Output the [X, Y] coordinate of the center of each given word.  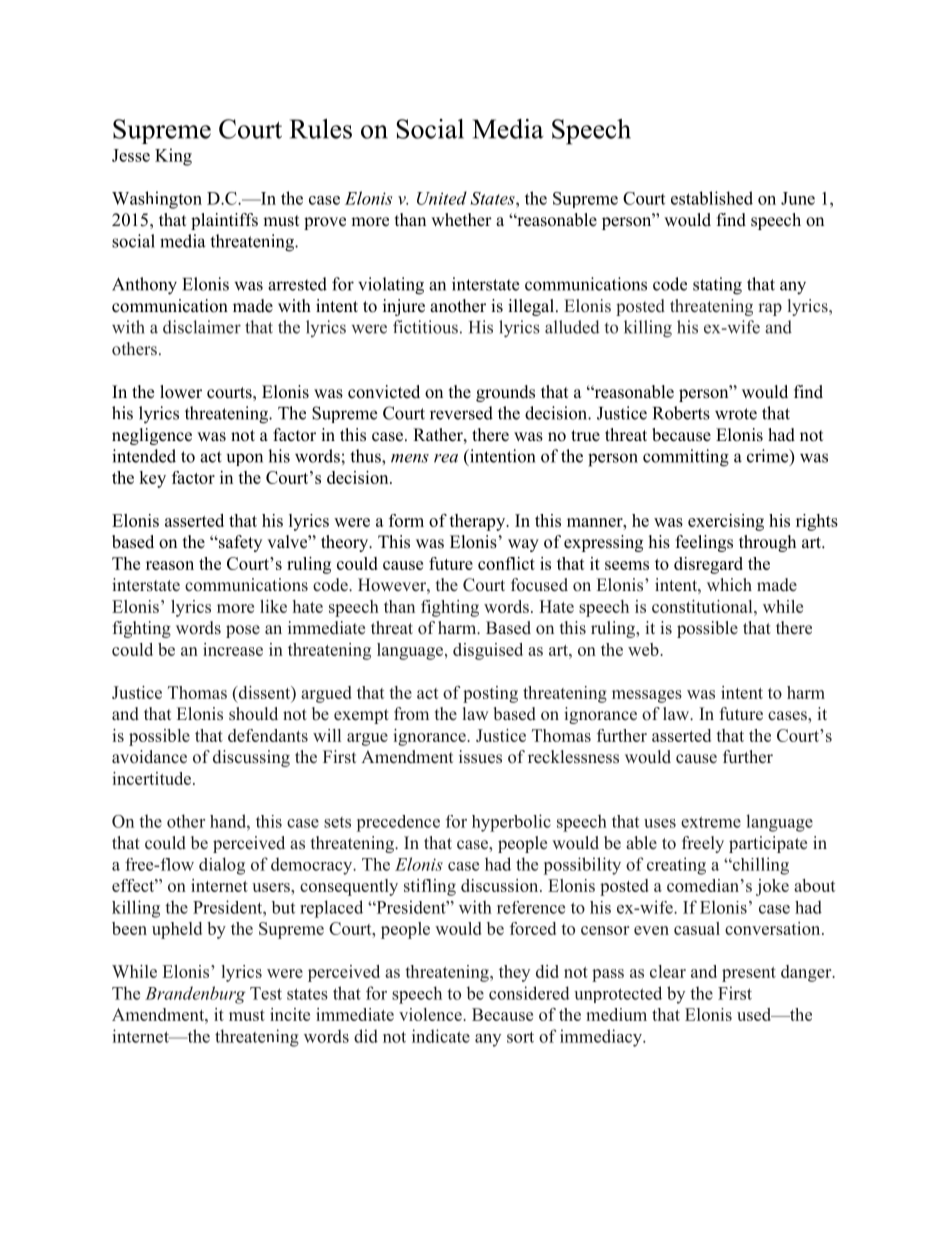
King [173, 157]
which [729, 585]
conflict [506, 563]
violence [431, 1014]
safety [239, 543]
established [712, 198]
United [442, 198]
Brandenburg [195, 995]
